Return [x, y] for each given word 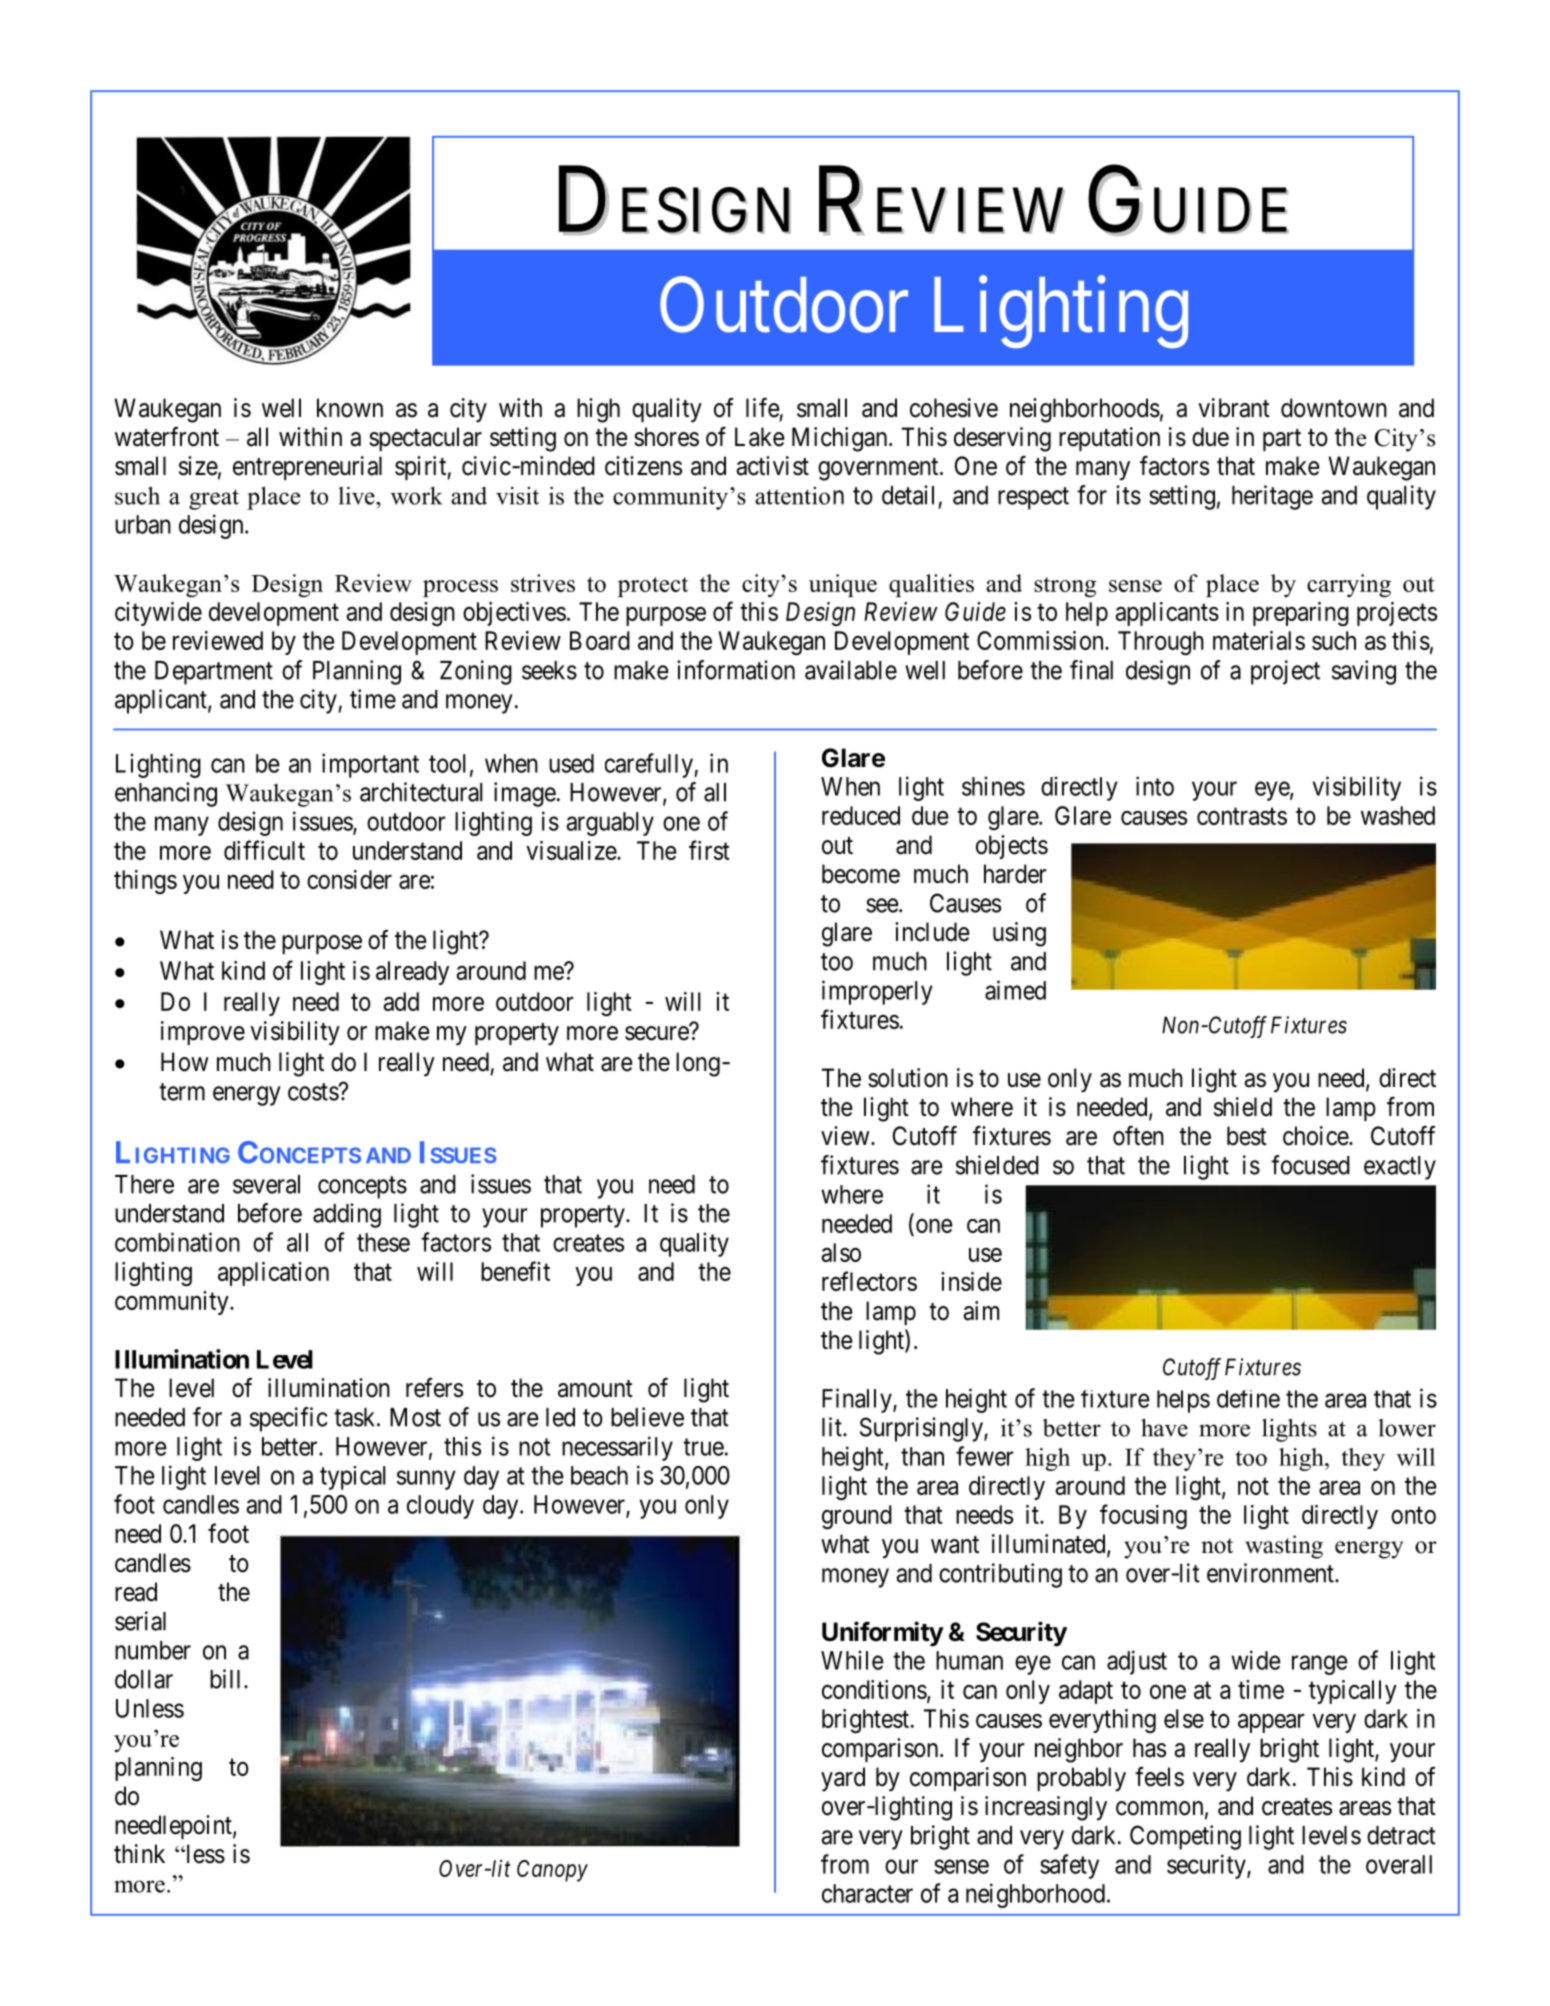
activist [773, 466]
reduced [861, 815]
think [139, 1853]
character [867, 1893]
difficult [264, 850]
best [1247, 1136]
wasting [1284, 1547]
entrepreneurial [307, 468]
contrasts [1242, 816]
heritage [1272, 497]
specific [288, 1419]
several [266, 1184]
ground [857, 1517]
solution [908, 1078]
